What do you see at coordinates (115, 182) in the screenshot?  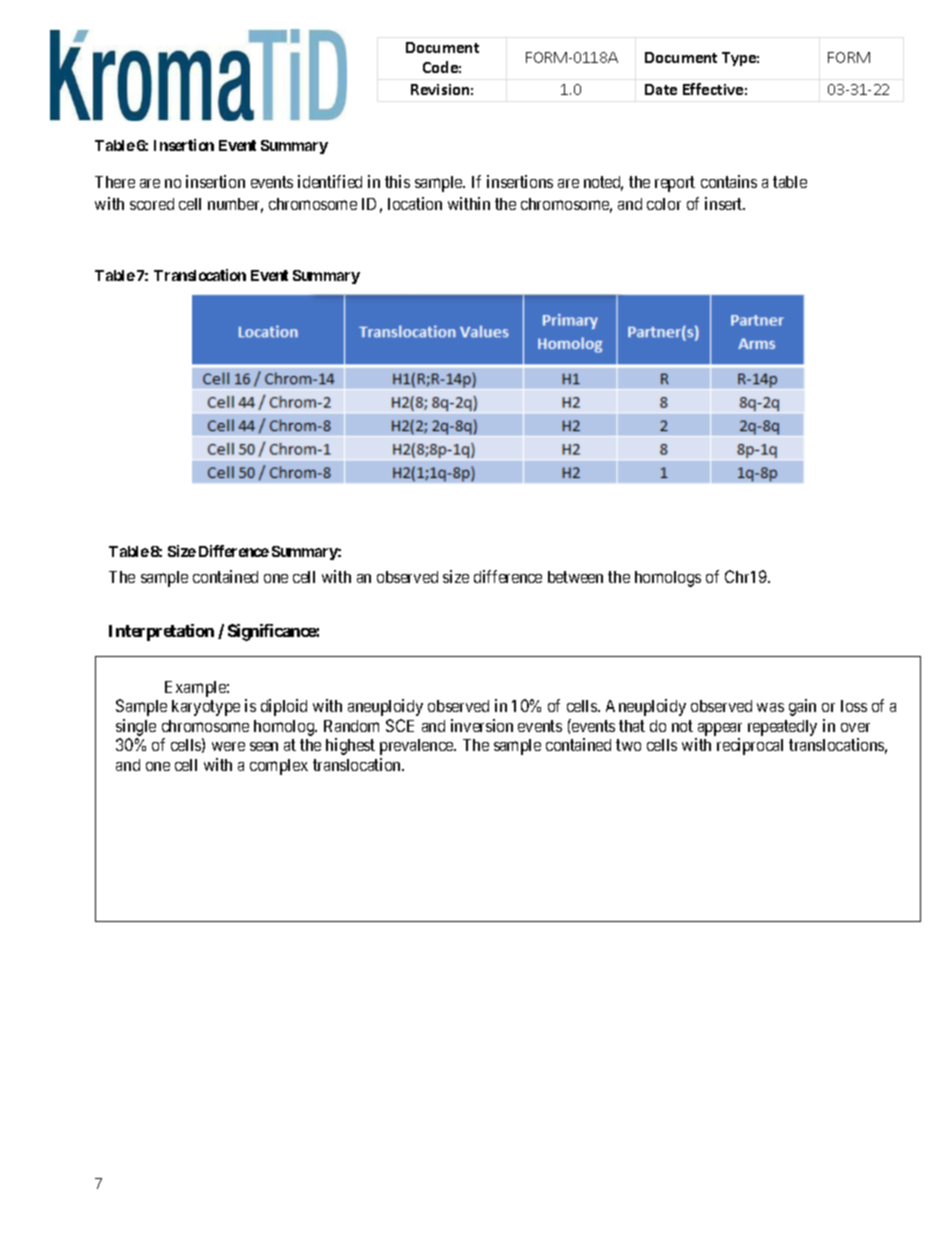 I see `There` at bounding box center [115, 182].
